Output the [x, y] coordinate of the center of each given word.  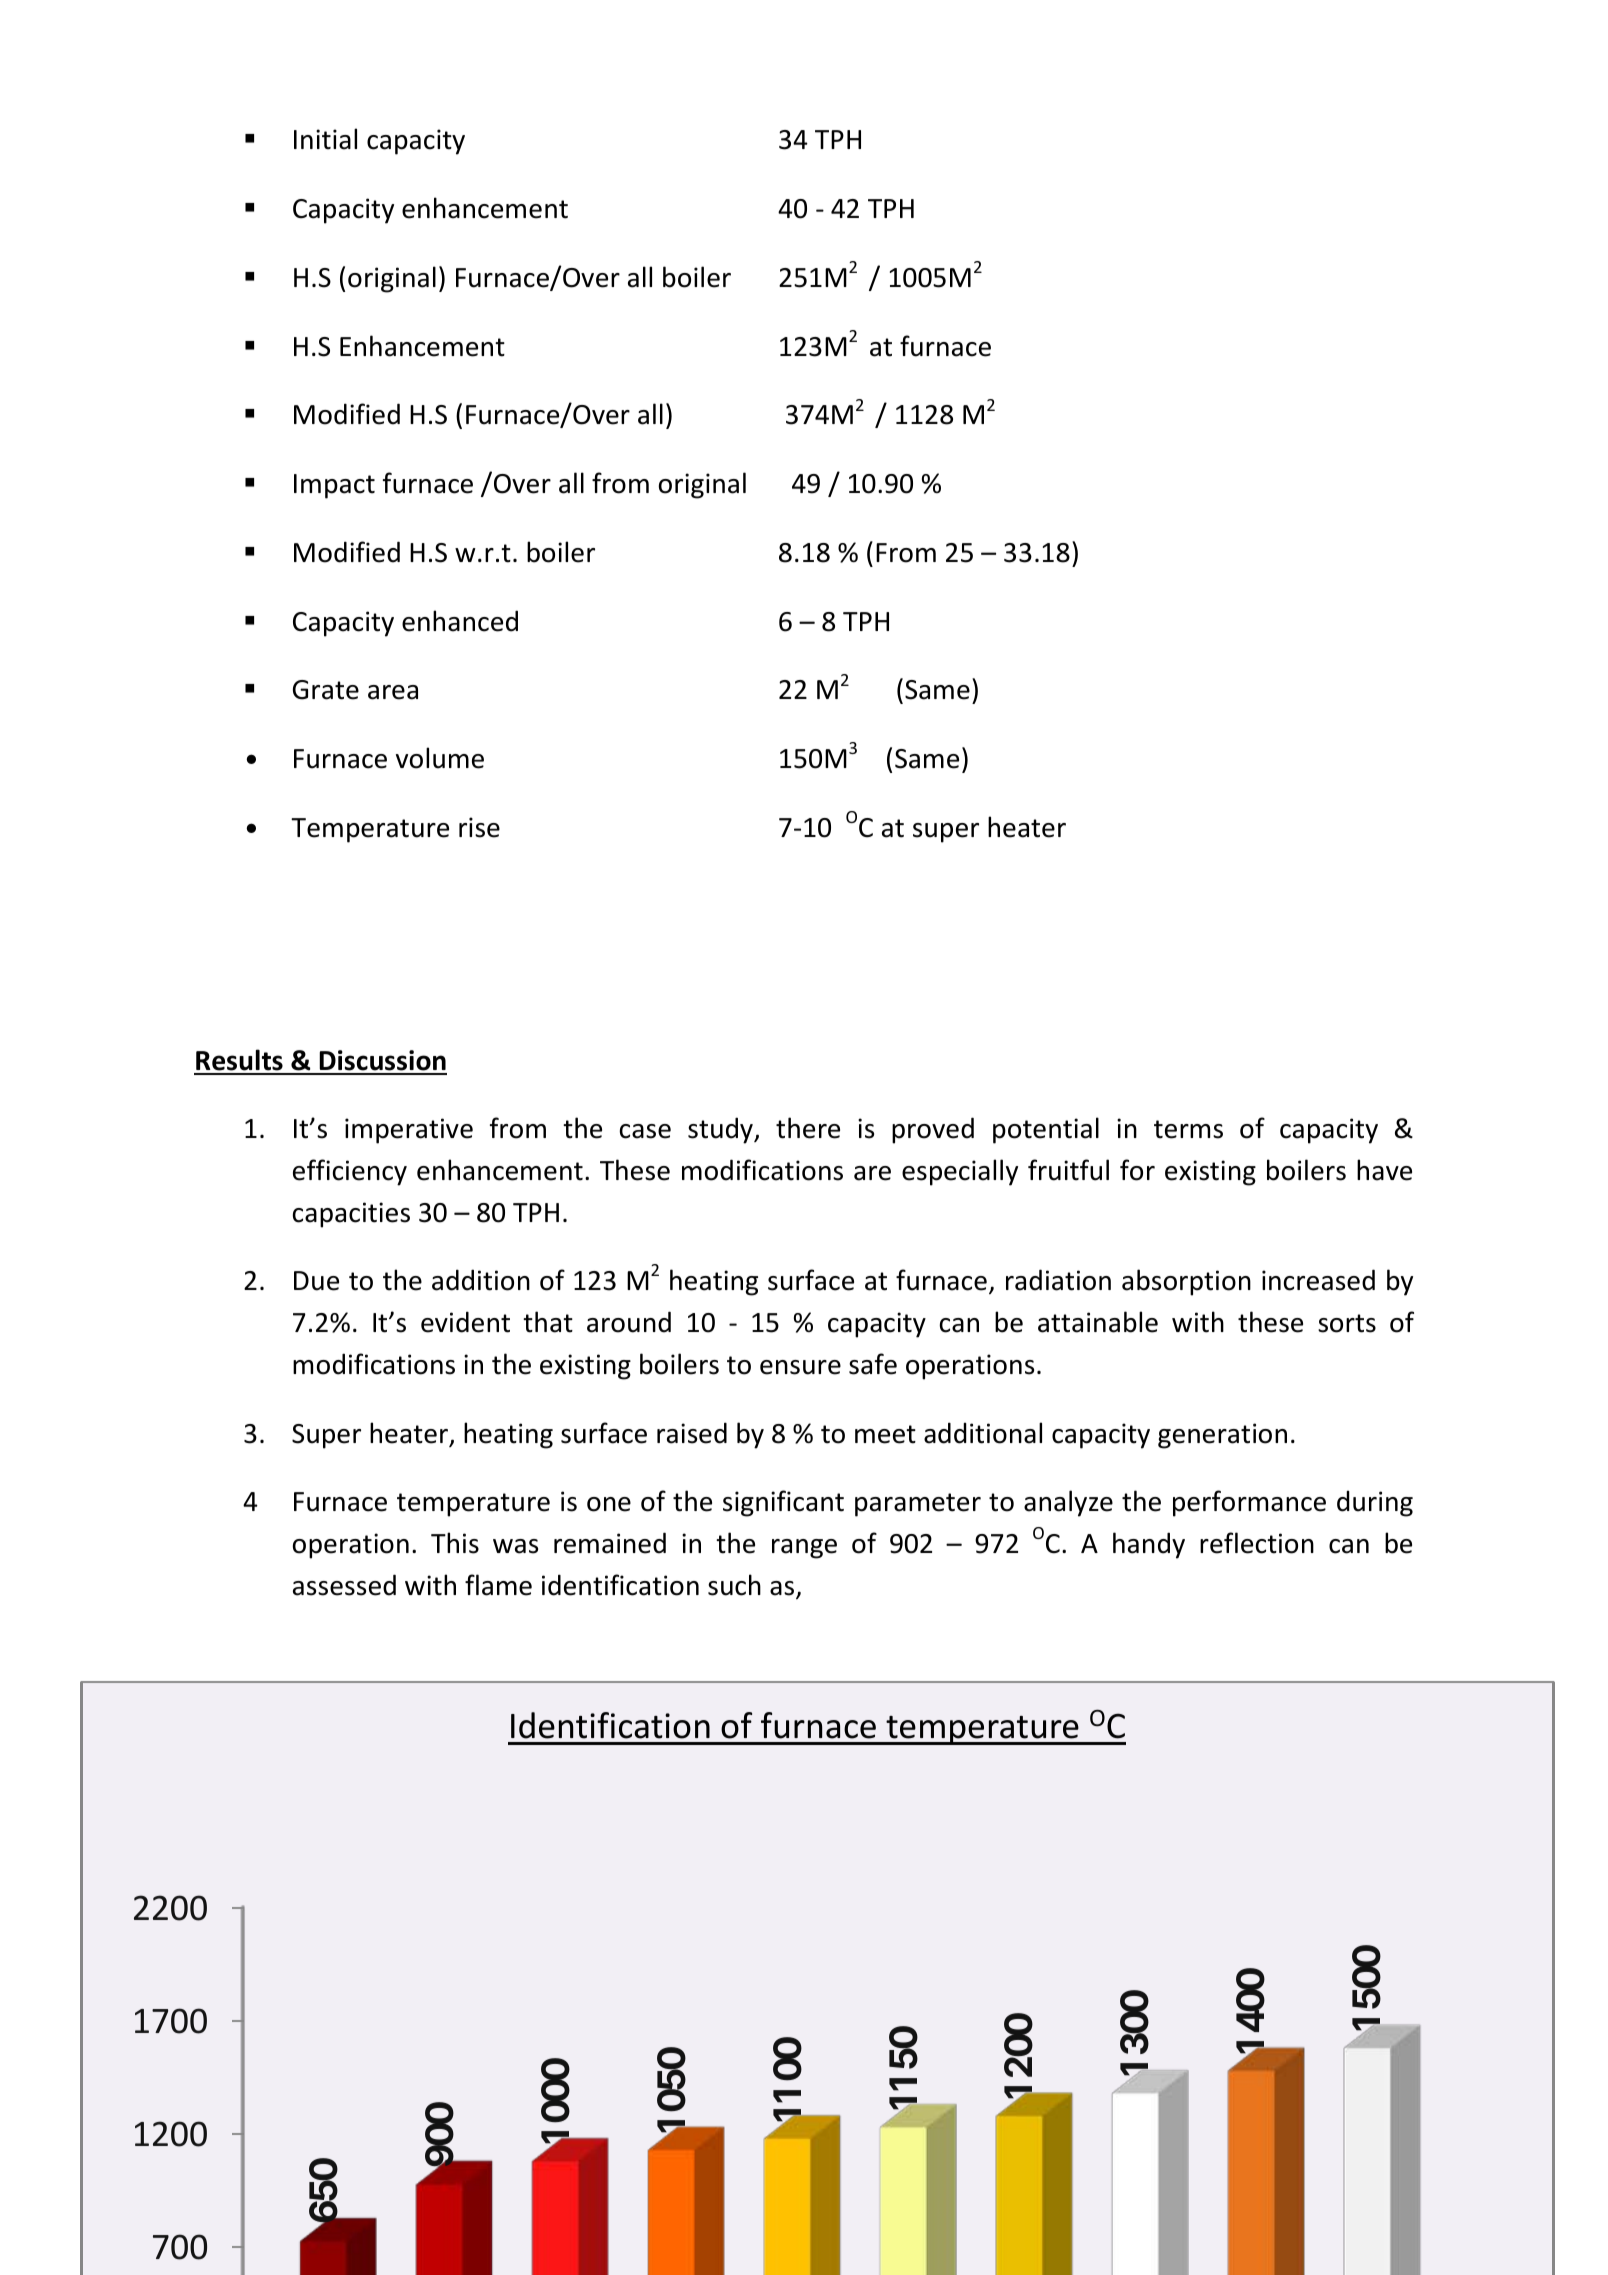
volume [440, 758]
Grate [326, 690]
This [455, 1543]
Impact [334, 486]
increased [1318, 1280]
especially [960, 1172]
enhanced [460, 621]
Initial [325, 139]
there [808, 1128]
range [804, 1549]
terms [1188, 1129]
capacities [351, 1215]
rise [479, 827]
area [393, 692]
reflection [1257, 1543]
